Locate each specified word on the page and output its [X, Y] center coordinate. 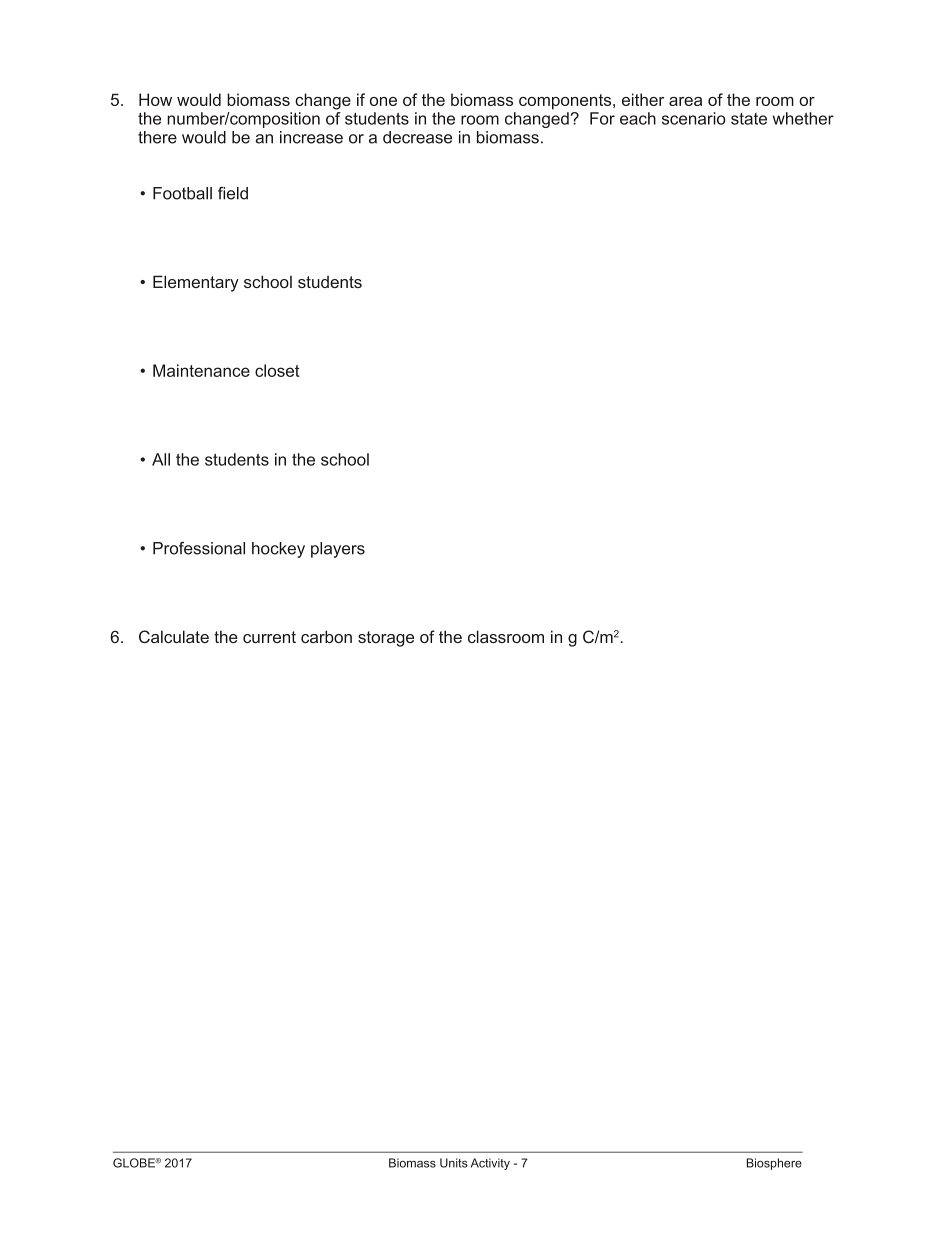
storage [386, 639]
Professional [199, 548]
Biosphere [774, 1164]
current [269, 637]
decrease [417, 137]
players [338, 550]
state [749, 119]
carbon [326, 636]
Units [454, 1163]
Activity [490, 1164]
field [233, 193]
